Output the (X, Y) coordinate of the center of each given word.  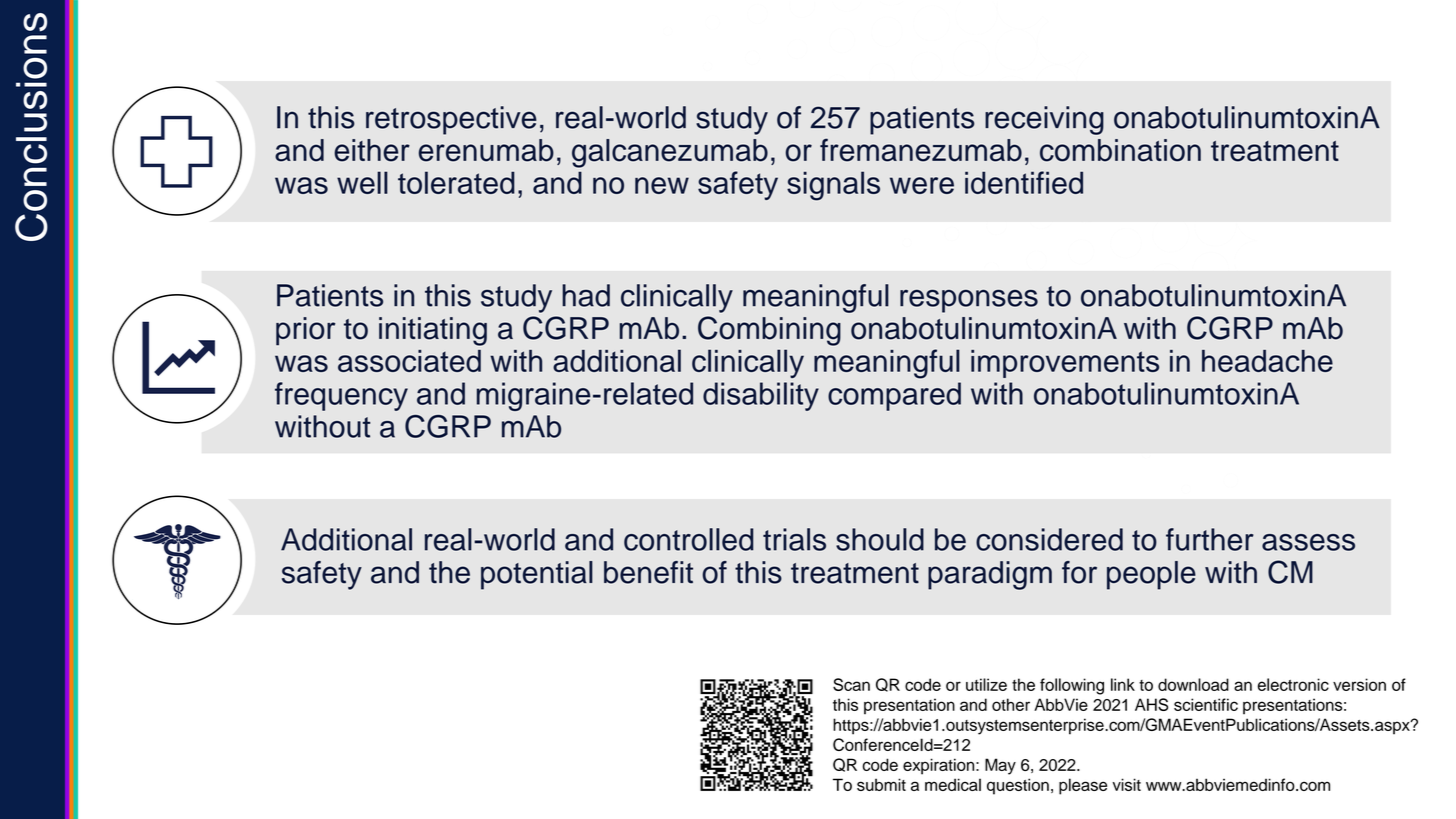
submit (881, 784)
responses (969, 301)
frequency (341, 396)
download (1193, 684)
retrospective (451, 120)
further (1210, 539)
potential (537, 575)
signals (833, 186)
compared (894, 396)
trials (794, 539)
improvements (1065, 364)
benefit (648, 572)
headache (1267, 361)
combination (1120, 150)
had (586, 295)
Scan (851, 684)
